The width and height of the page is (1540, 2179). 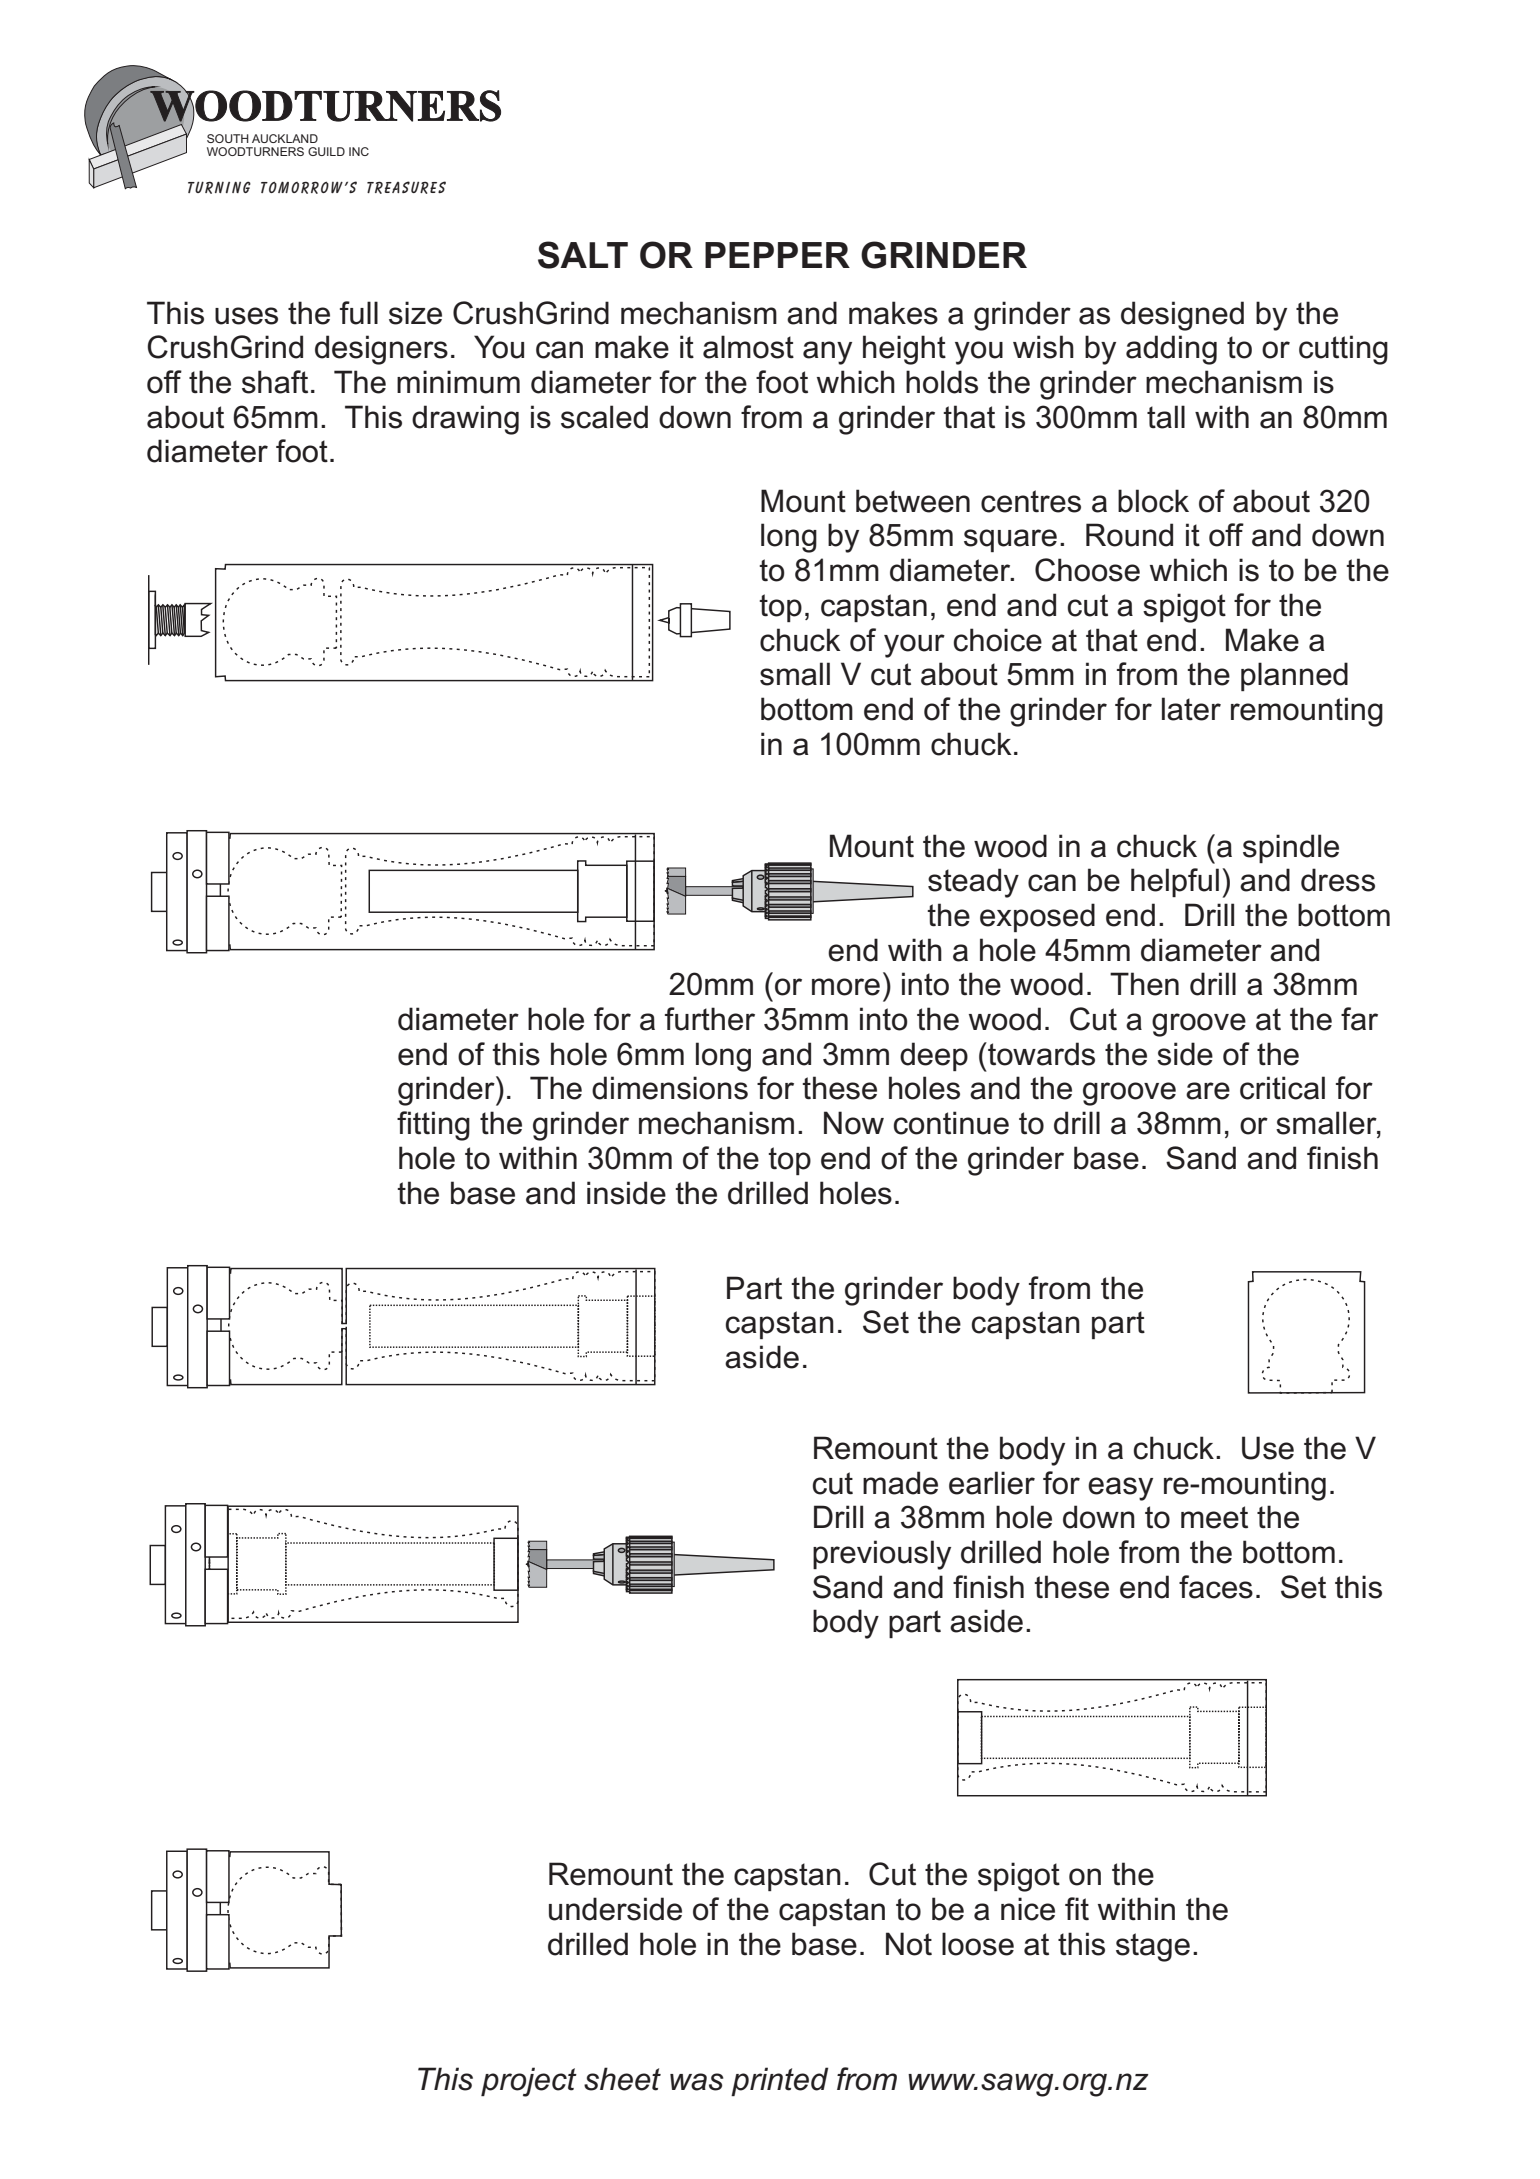 What do you see at coordinates (900, 1483) in the page?
I see `made` at bounding box center [900, 1483].
